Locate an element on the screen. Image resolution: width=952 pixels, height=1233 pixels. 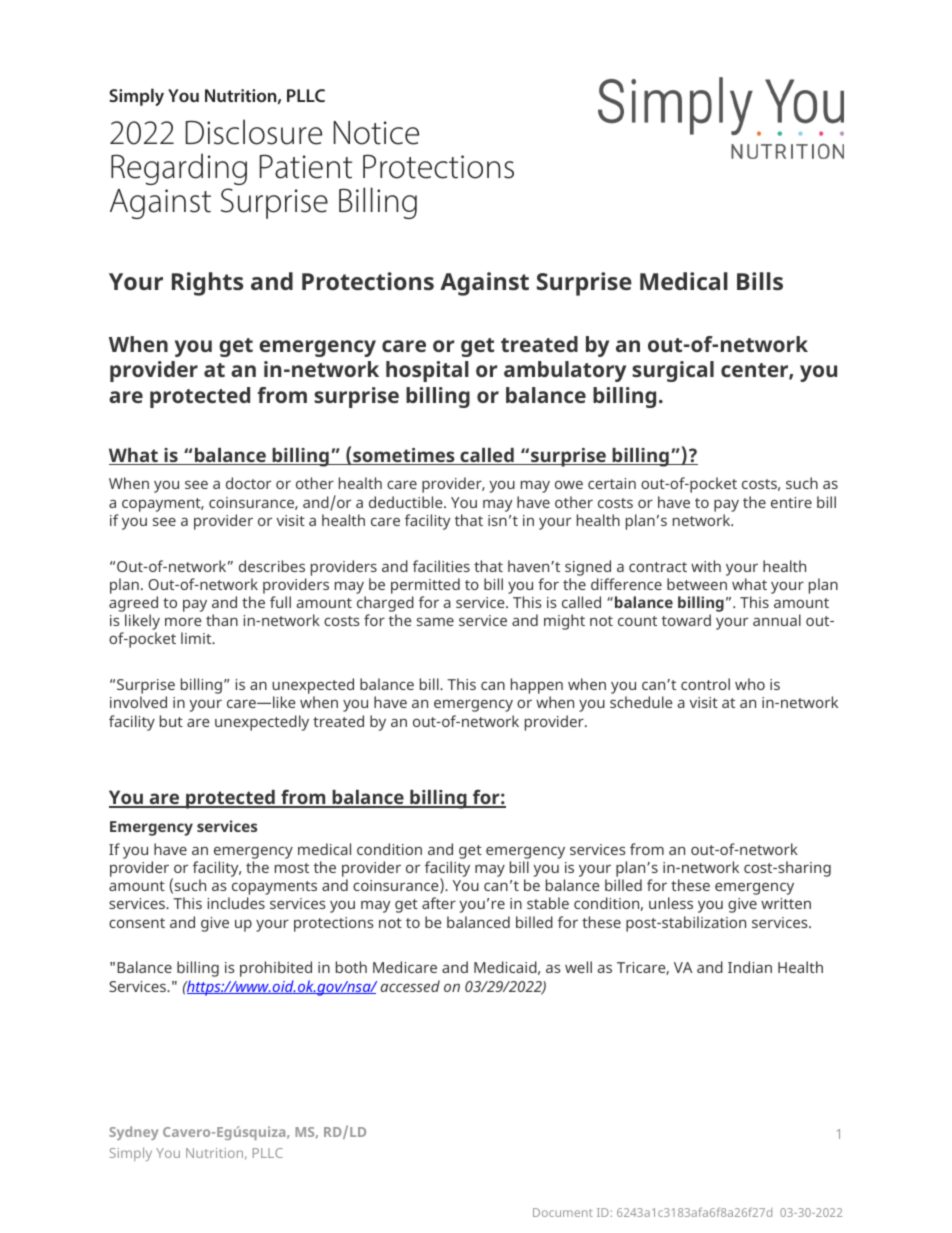
than is located at coordinates (222, 620).
